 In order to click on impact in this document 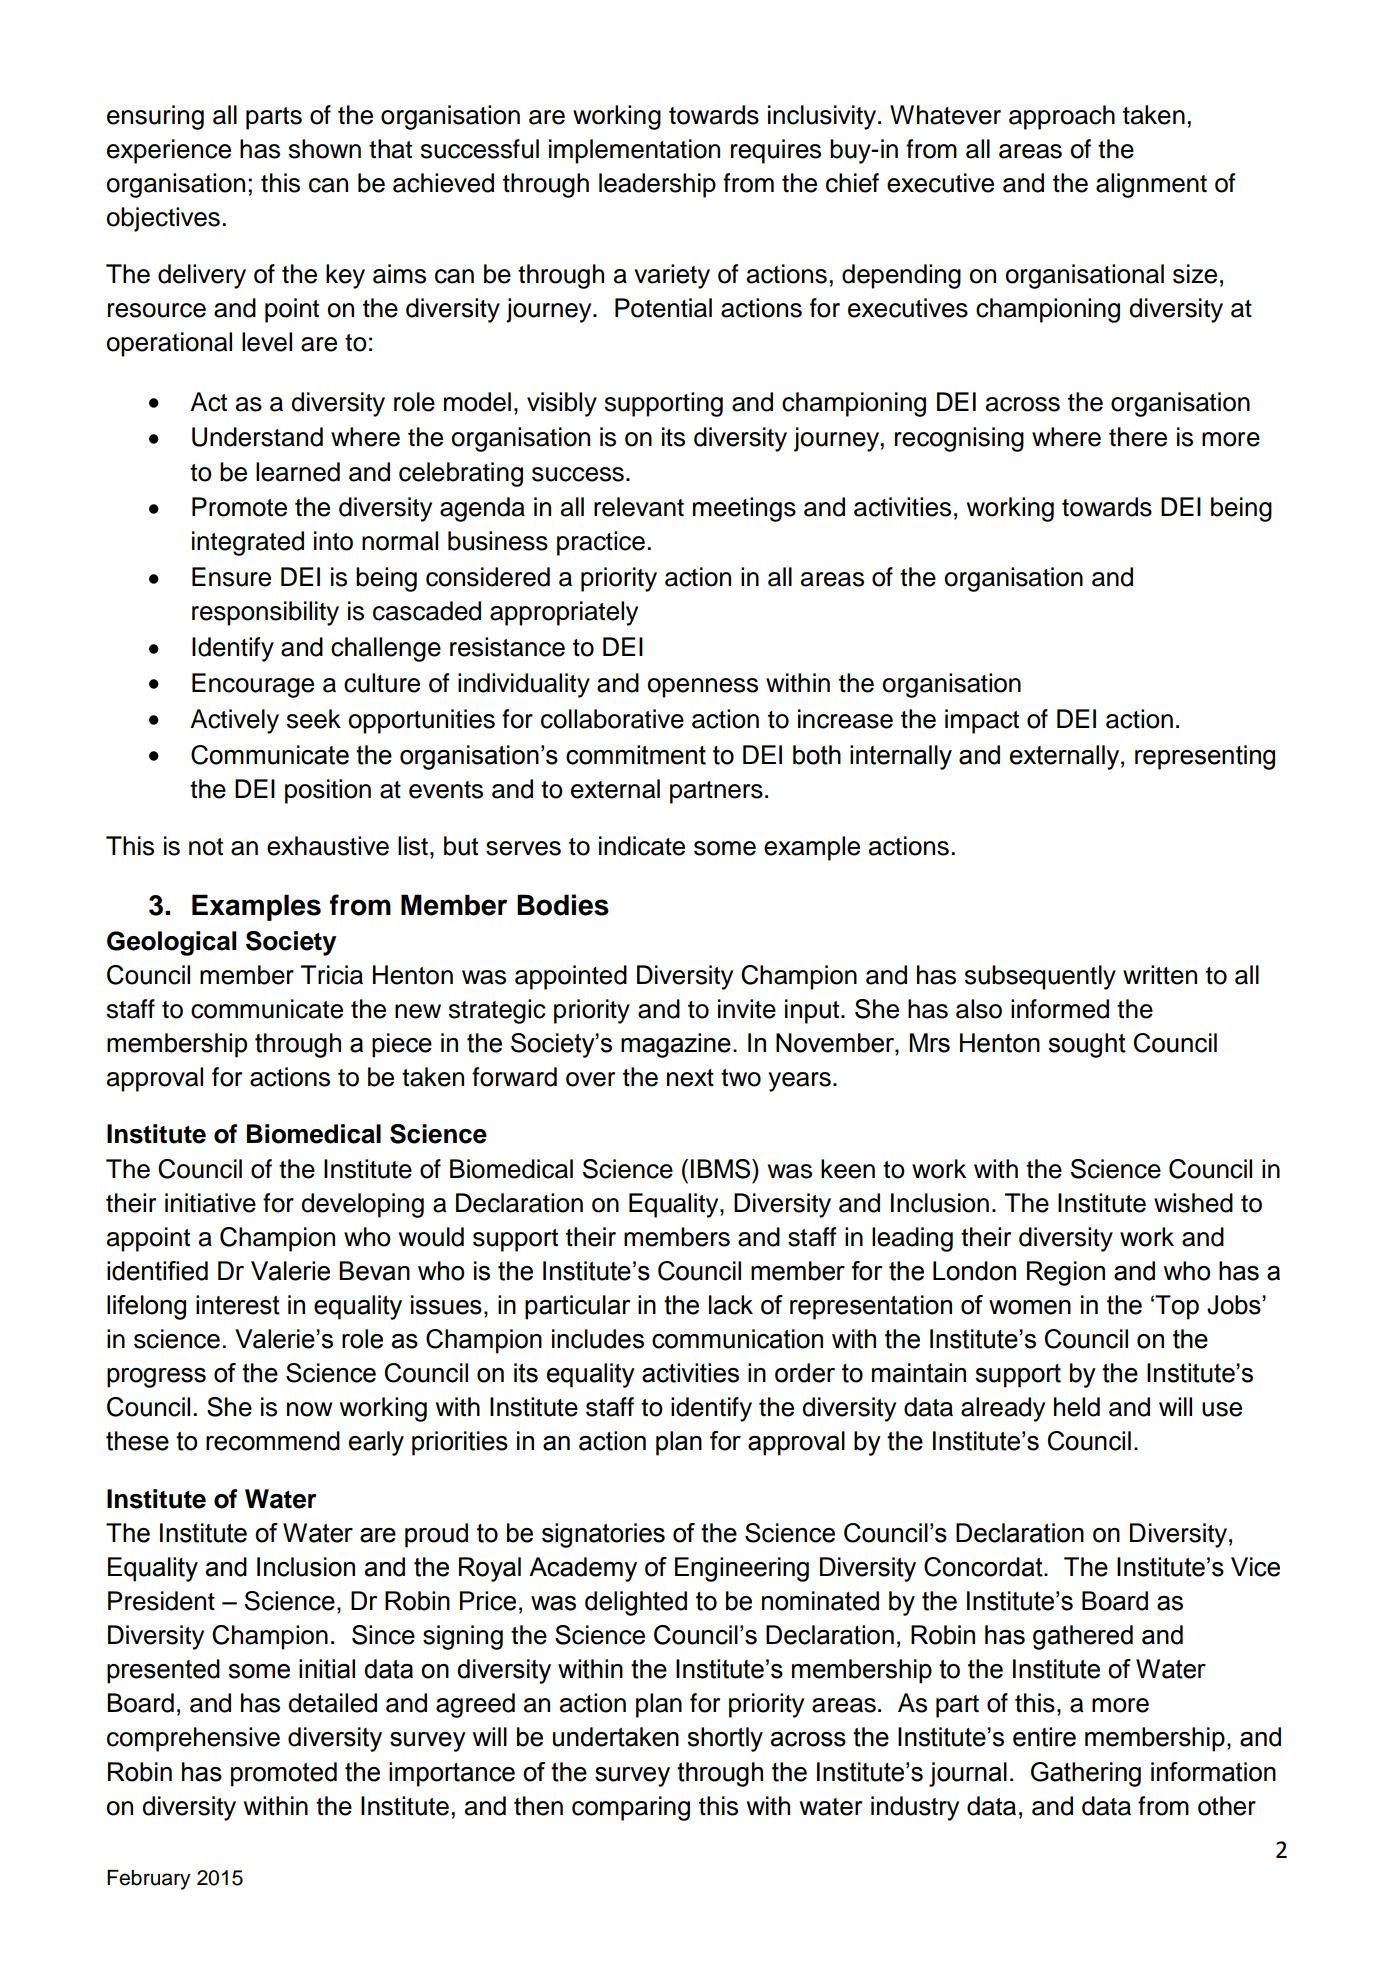, I will do `click(982, 721)`.
